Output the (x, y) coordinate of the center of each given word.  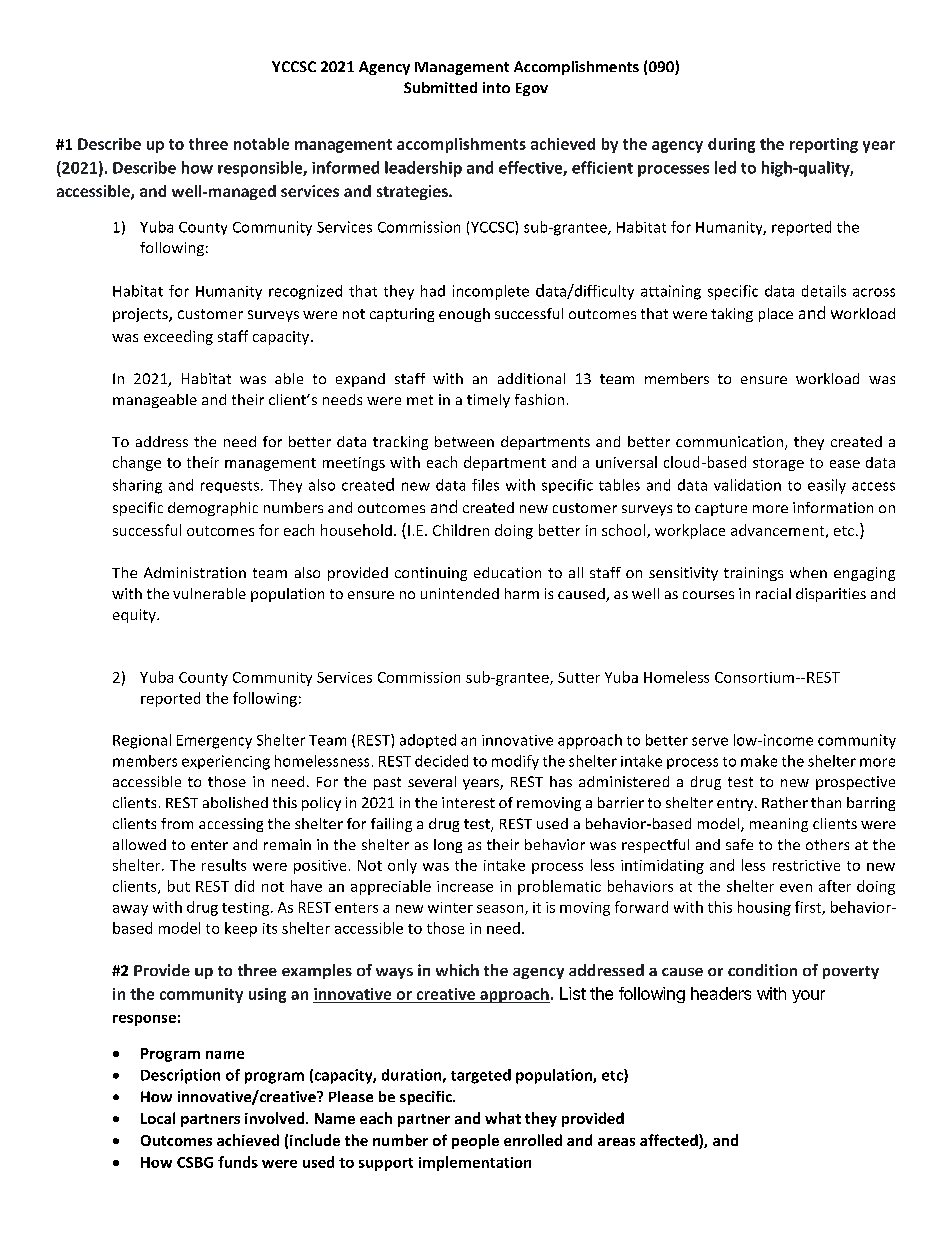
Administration (195, 572)
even (796, 888)
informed (345, 167)
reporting (824, 145)
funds (238, 1162)
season (501, 910)
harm (522, 593)
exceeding (178, 337)
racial (773, 593)
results (224, 865)
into (496, 87)
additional (531, 378)
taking (732, 315)
